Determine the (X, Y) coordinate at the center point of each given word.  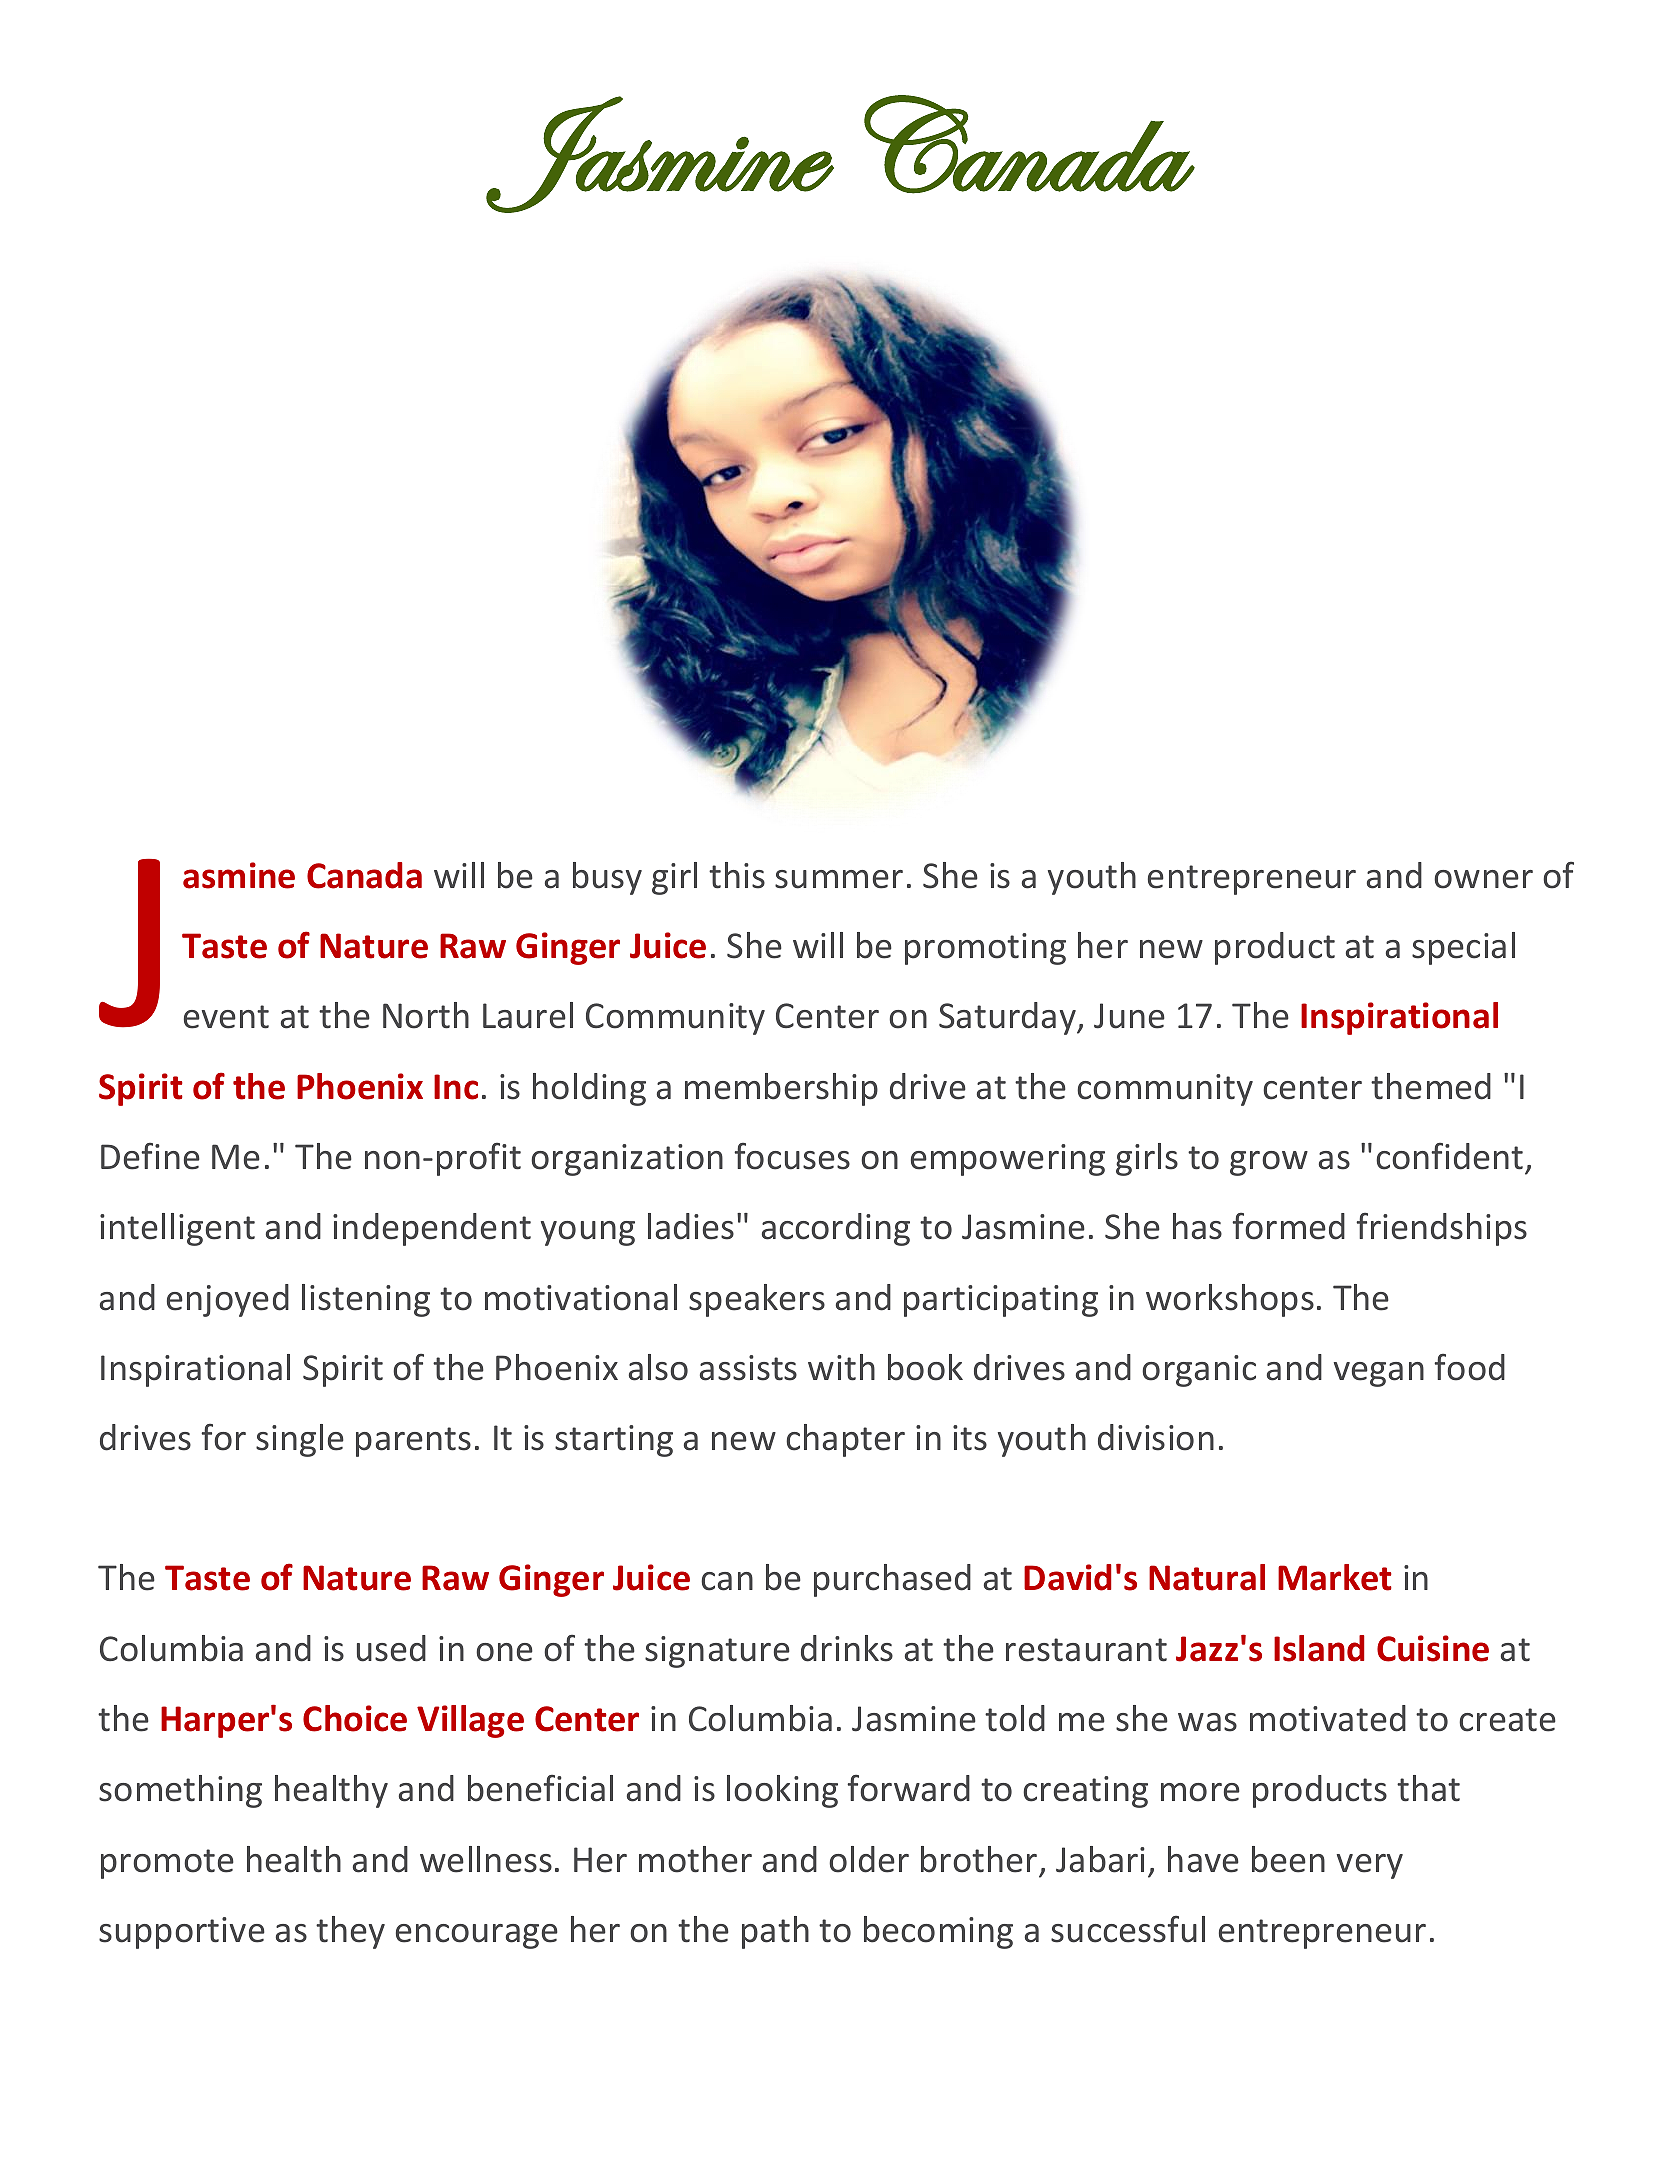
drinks (847, 1648)
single (300, 1440)
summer (839, 879)
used (391, 1648)
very (1370, 1866)
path (775, 1932)
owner (1483, 879)
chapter (845, 1440)
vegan (1379, 1374)
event (226, 1017)
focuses (792, 1156)
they (350, 1932)
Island (1319, 1648)
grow (1269, 1163)
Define (150, 1156)
